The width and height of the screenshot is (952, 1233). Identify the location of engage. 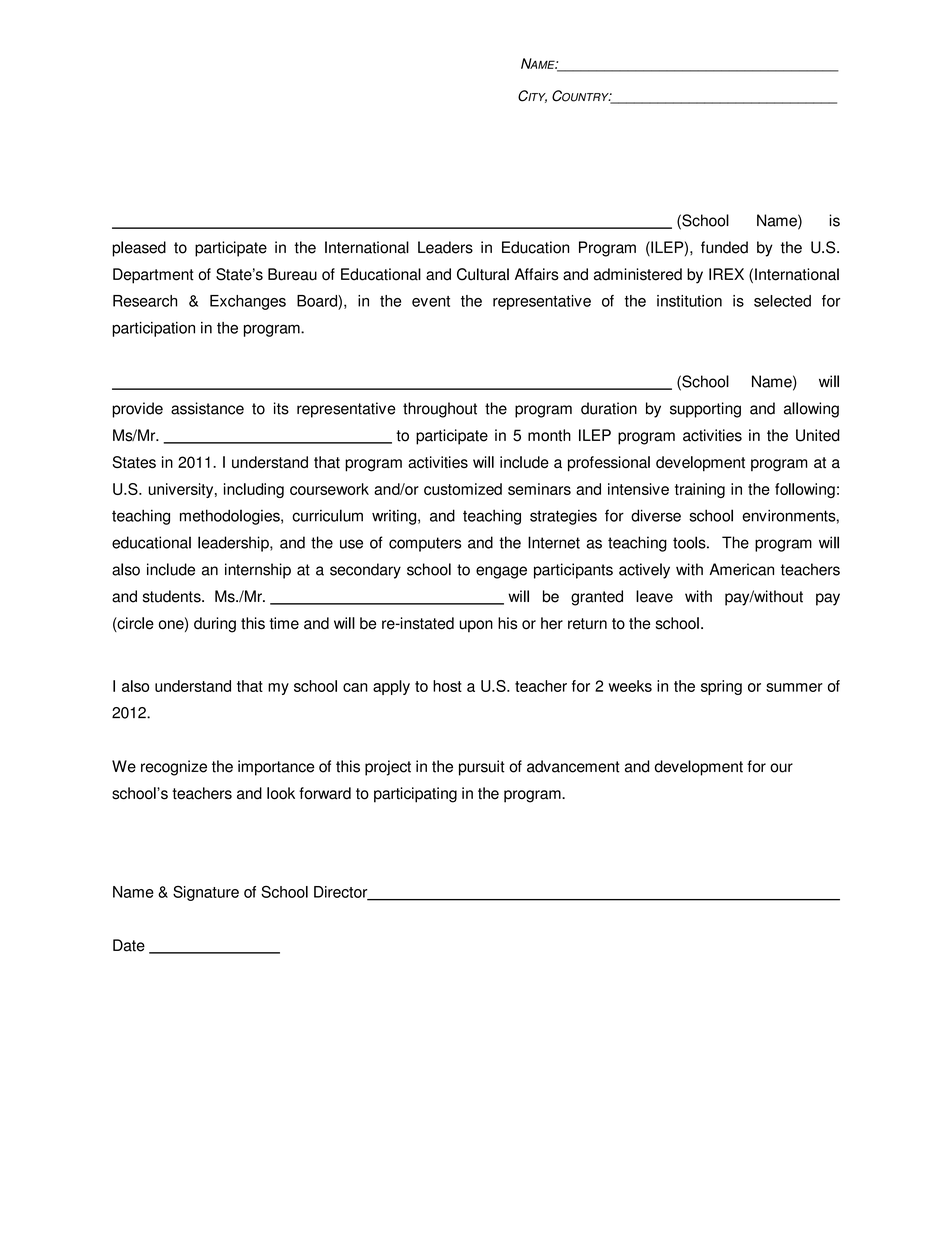
(501, 572).
